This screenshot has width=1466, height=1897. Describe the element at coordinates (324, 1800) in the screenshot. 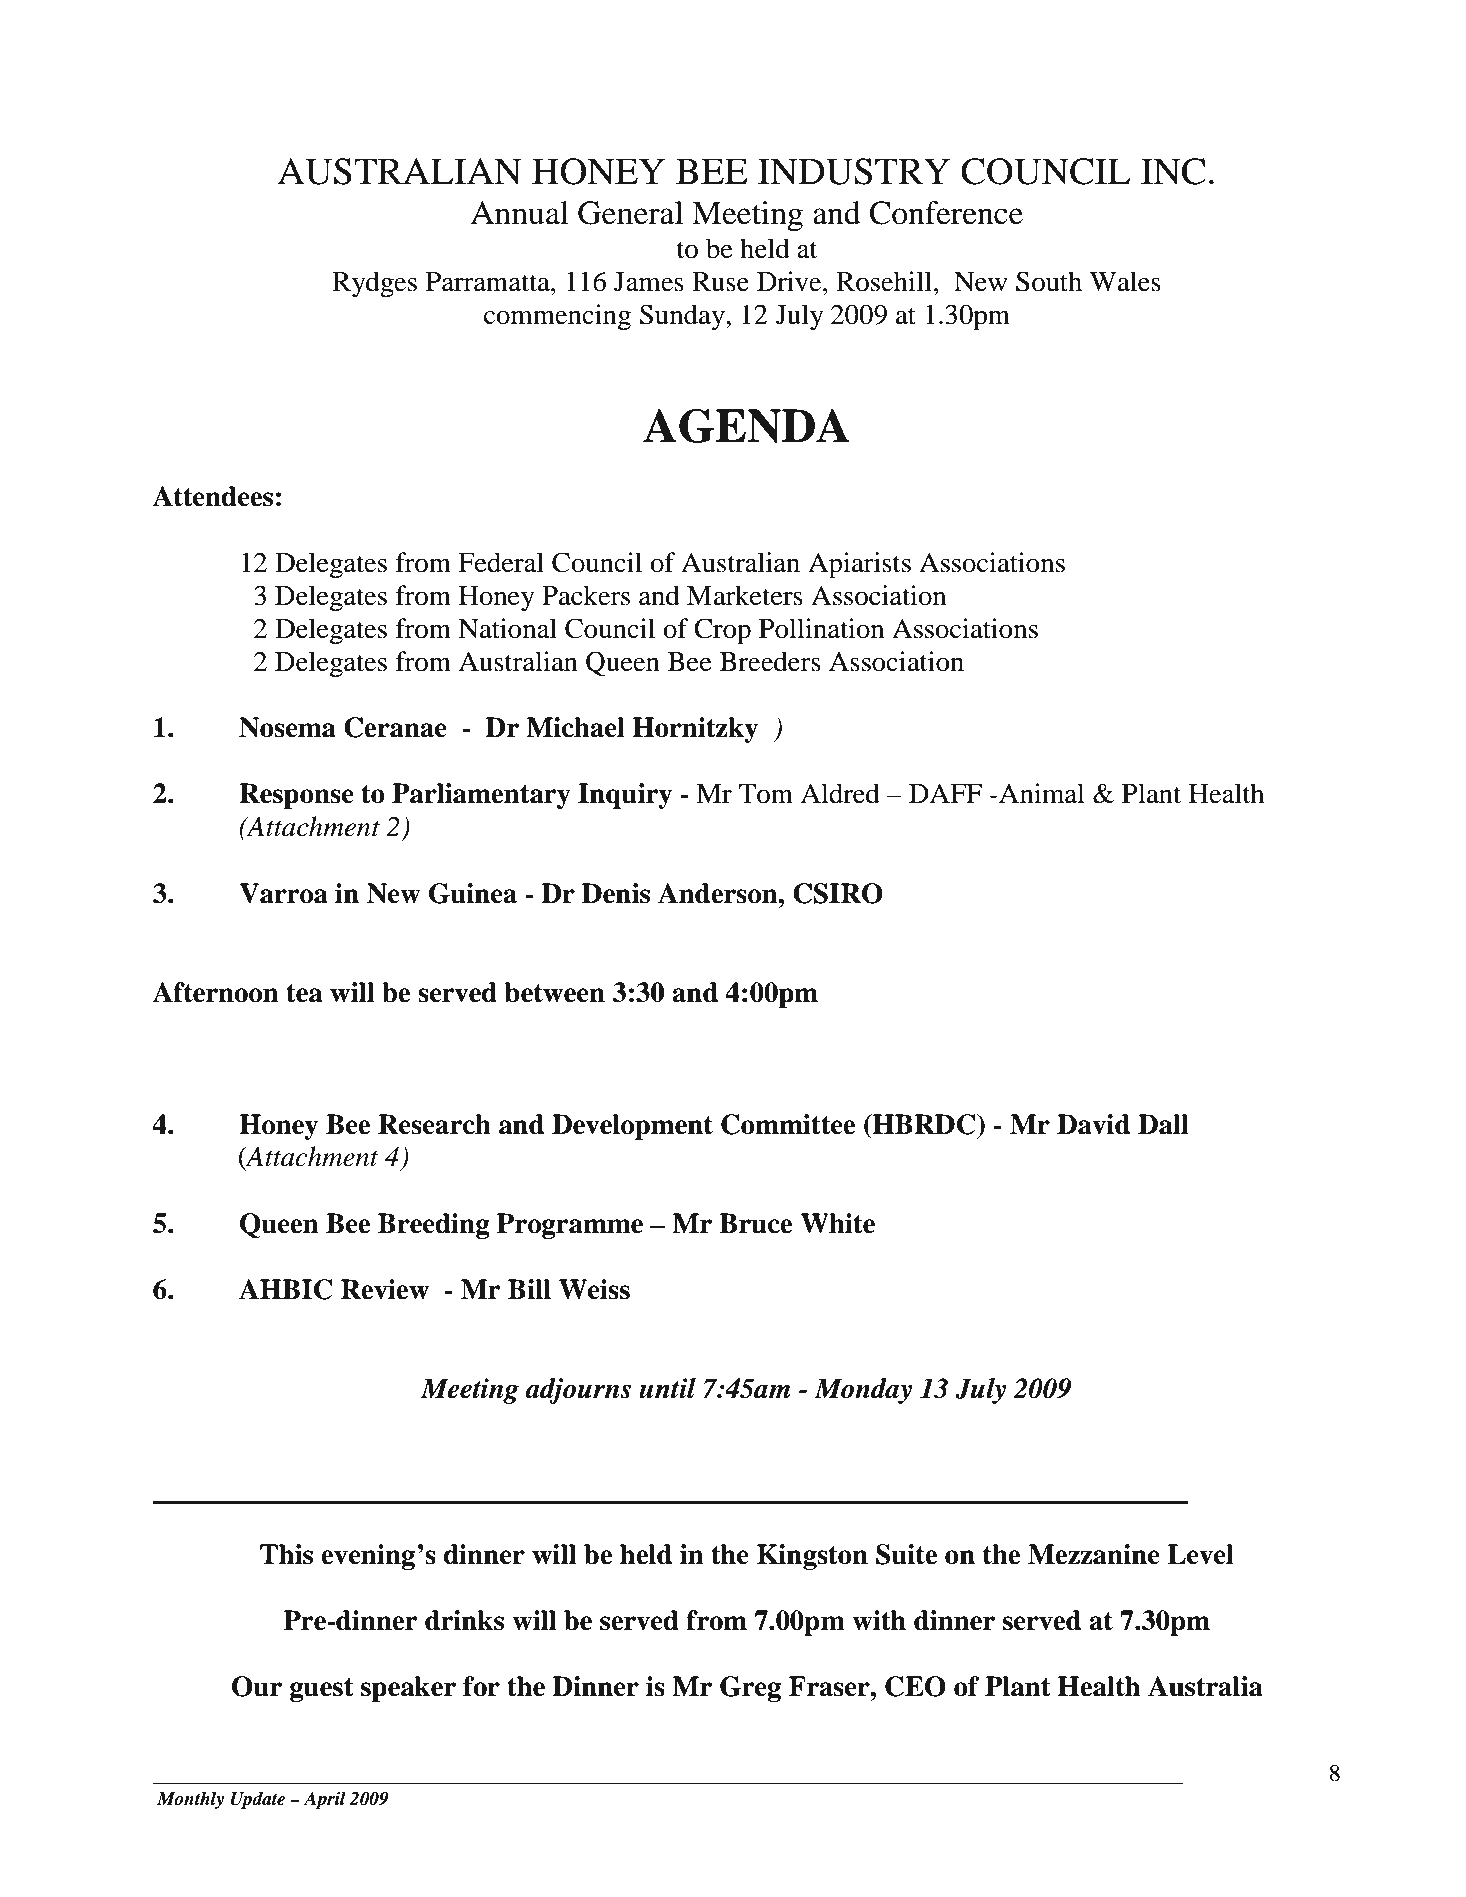

I see `April` at that location.
